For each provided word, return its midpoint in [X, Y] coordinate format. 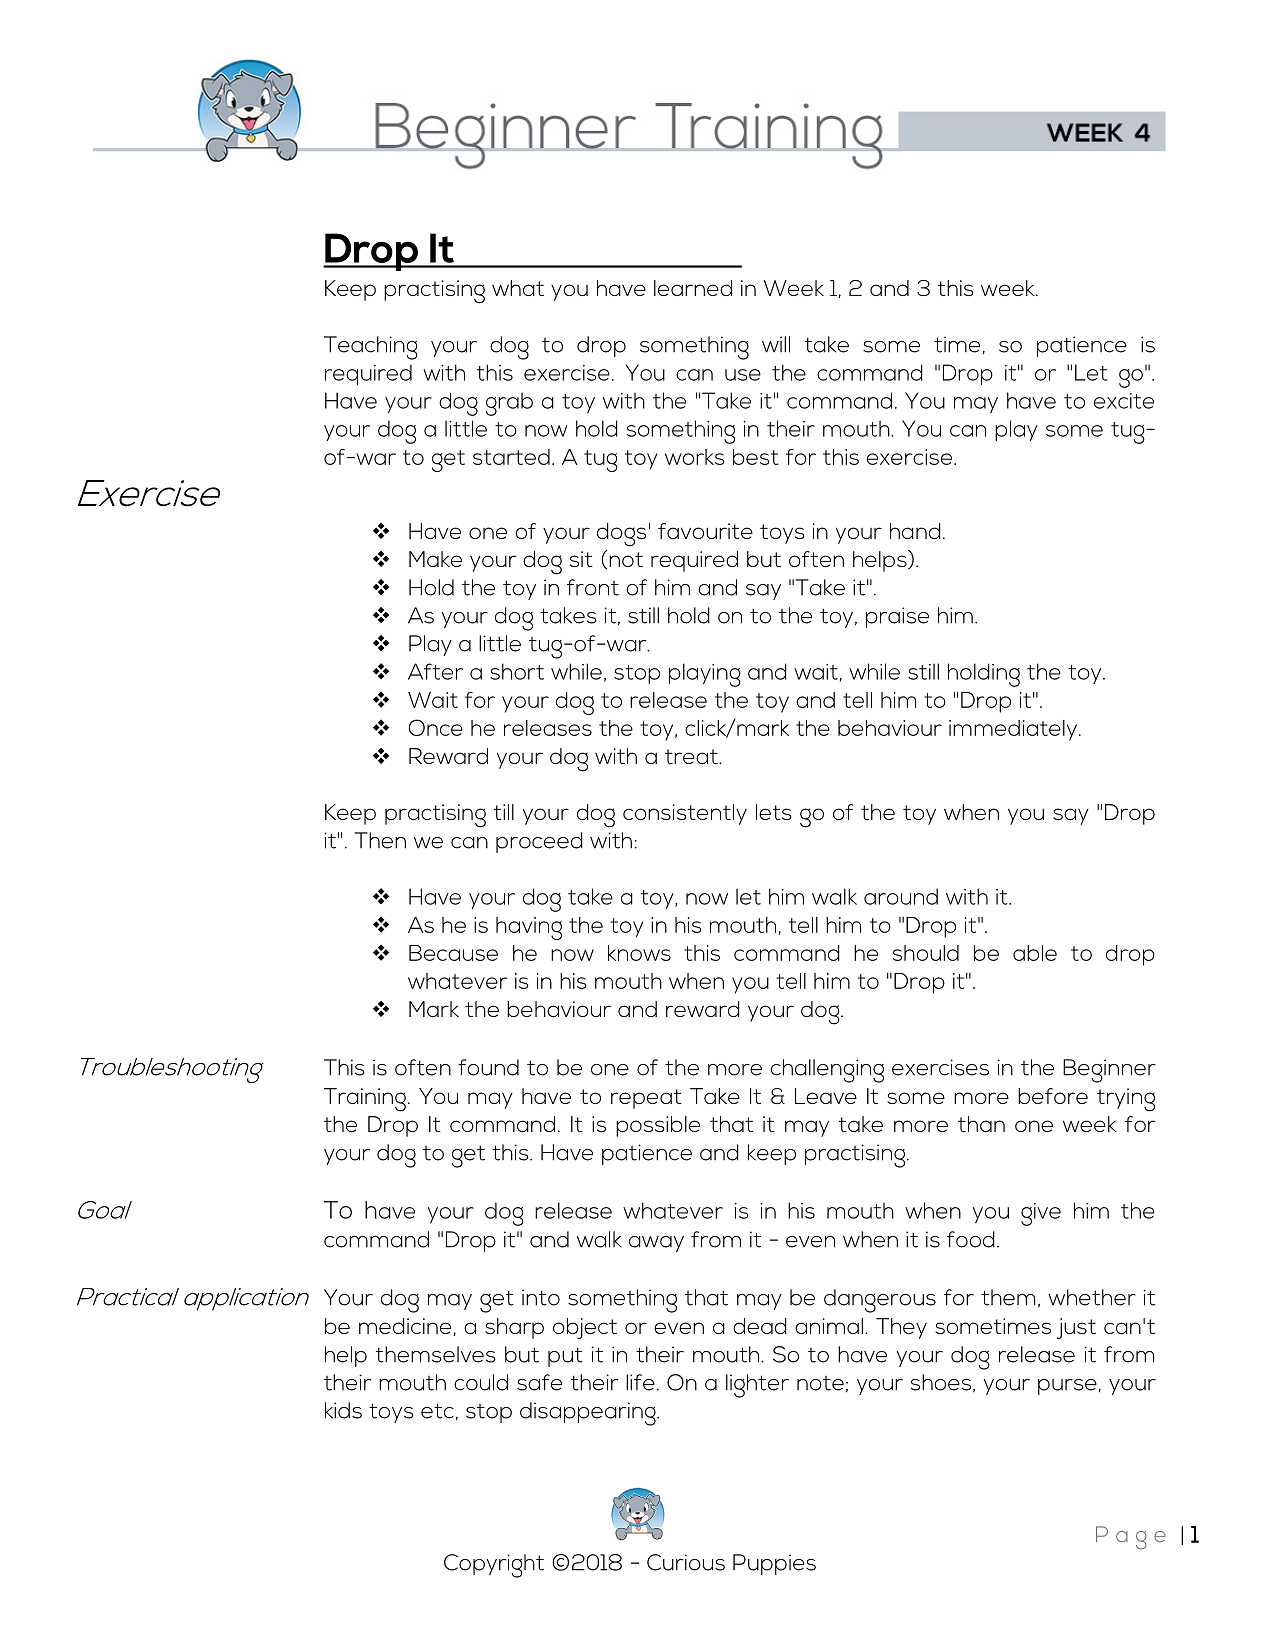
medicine [406, 1327]
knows [639, 953]
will [776, 344]
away [656, 1244]
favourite [705, 531]
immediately [1014, 730]
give [1041, 1214]
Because [453, 953]
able [1035, 953]
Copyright [494, 1566]
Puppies [774, 1564]
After [435, 671]
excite [1124, 401]
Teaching [371, 348]
